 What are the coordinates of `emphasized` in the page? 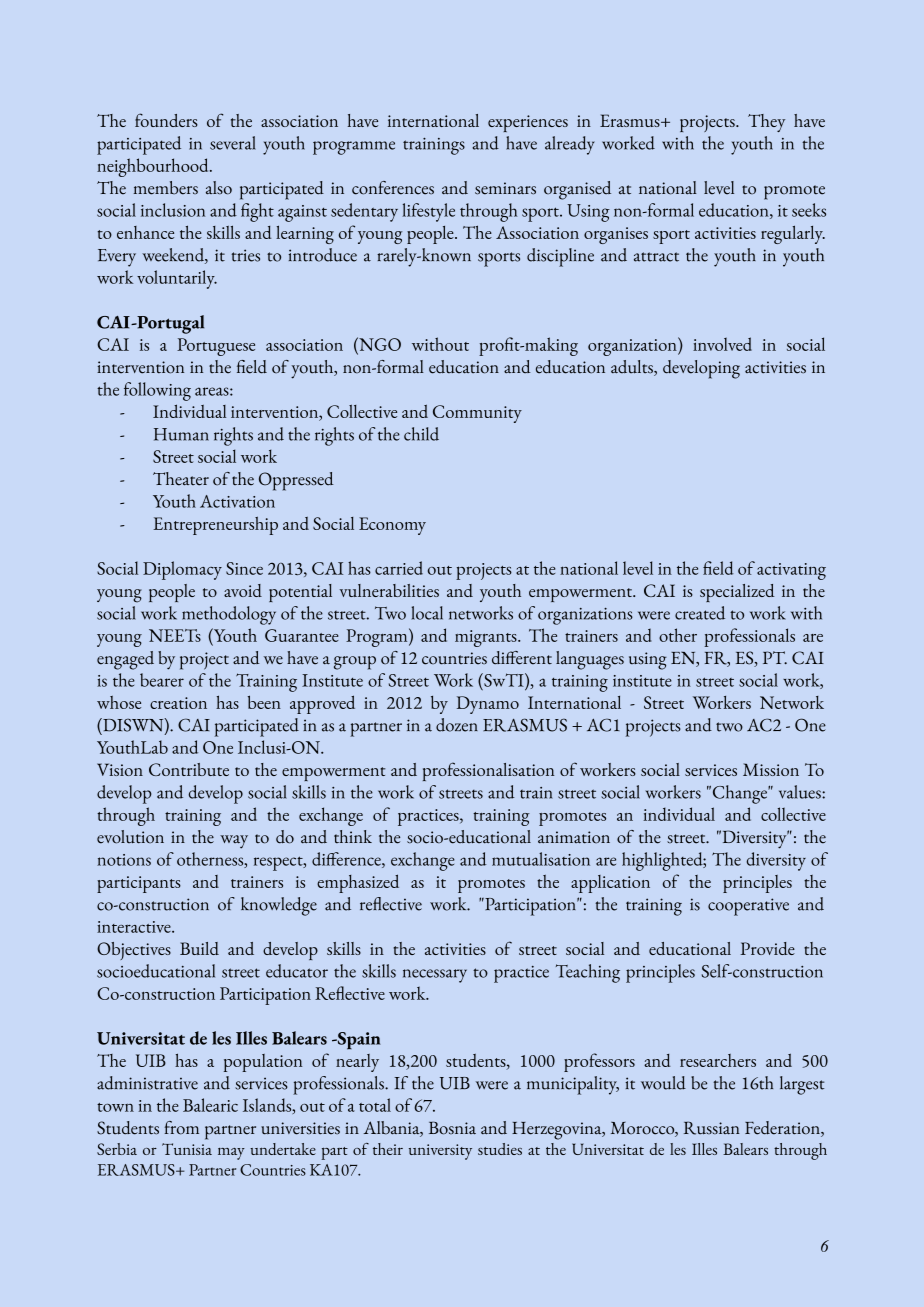 It's located at (358, 883).
